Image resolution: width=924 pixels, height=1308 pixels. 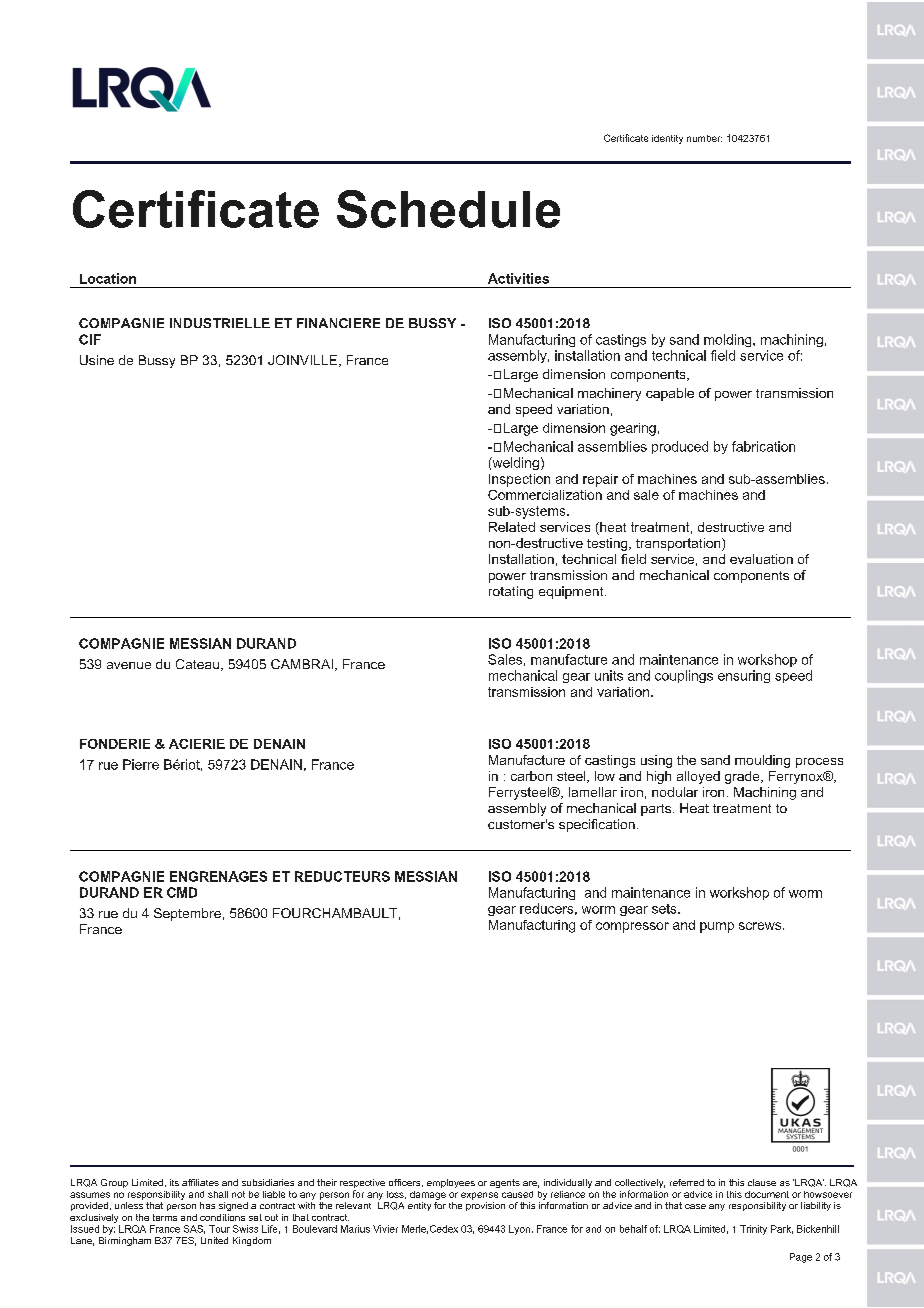 What do you see at coordinates (704, 138) in the screenshot?
I see `number` at bounding box center [704, 138].
